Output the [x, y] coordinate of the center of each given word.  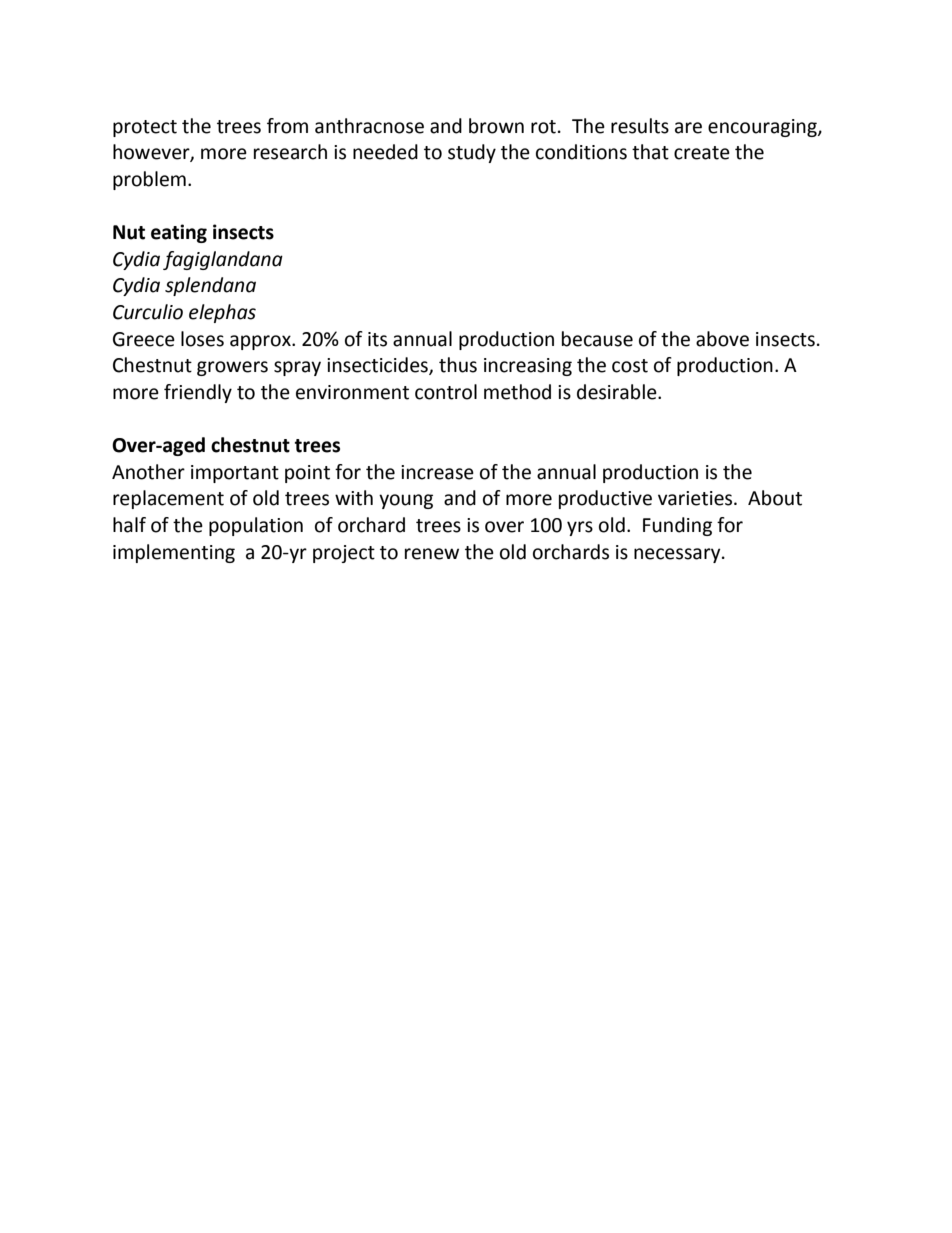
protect [145, 128]
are [688, 128]
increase [437, 472]
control [446, 392]
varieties [696, 498]
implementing [174, 553]
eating [179, 233]
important [235, 474]
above [722, 339]
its [377, 339]
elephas [222, 313]
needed [385, 152]
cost [630, 366]
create [702, 153]
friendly [198, 393]
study [472, 153]
